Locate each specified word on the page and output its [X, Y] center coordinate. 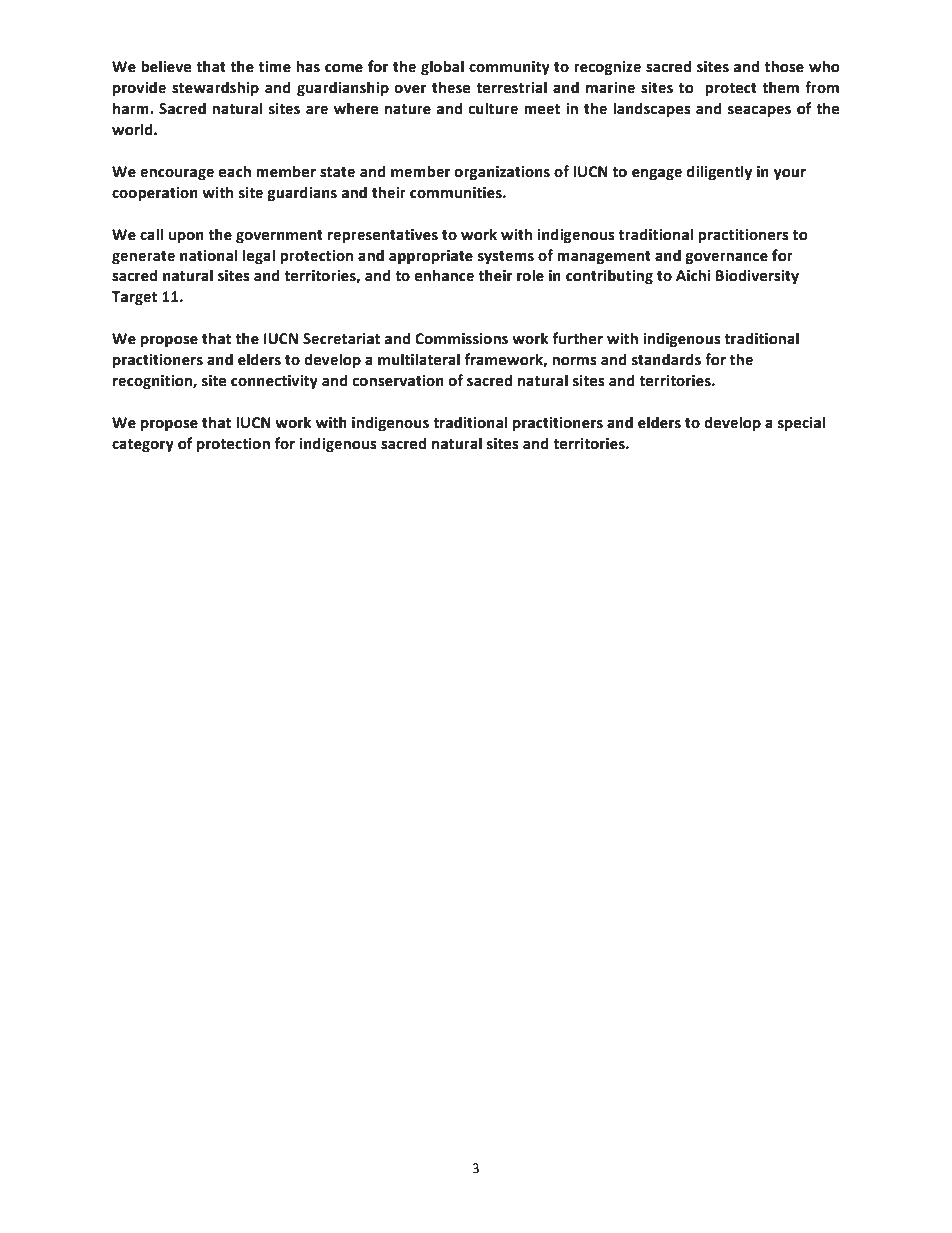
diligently [719, 172]
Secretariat [341, 339]
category [143, 445]
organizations [502, 173]
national [209, 255]
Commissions [461, 339]
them [780, 87]
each [235, 171]
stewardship [215, 88]
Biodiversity [757, 276]
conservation [398, 381]
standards [666, 359]
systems [506, 257]
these [451, 87]
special [801, 423]
